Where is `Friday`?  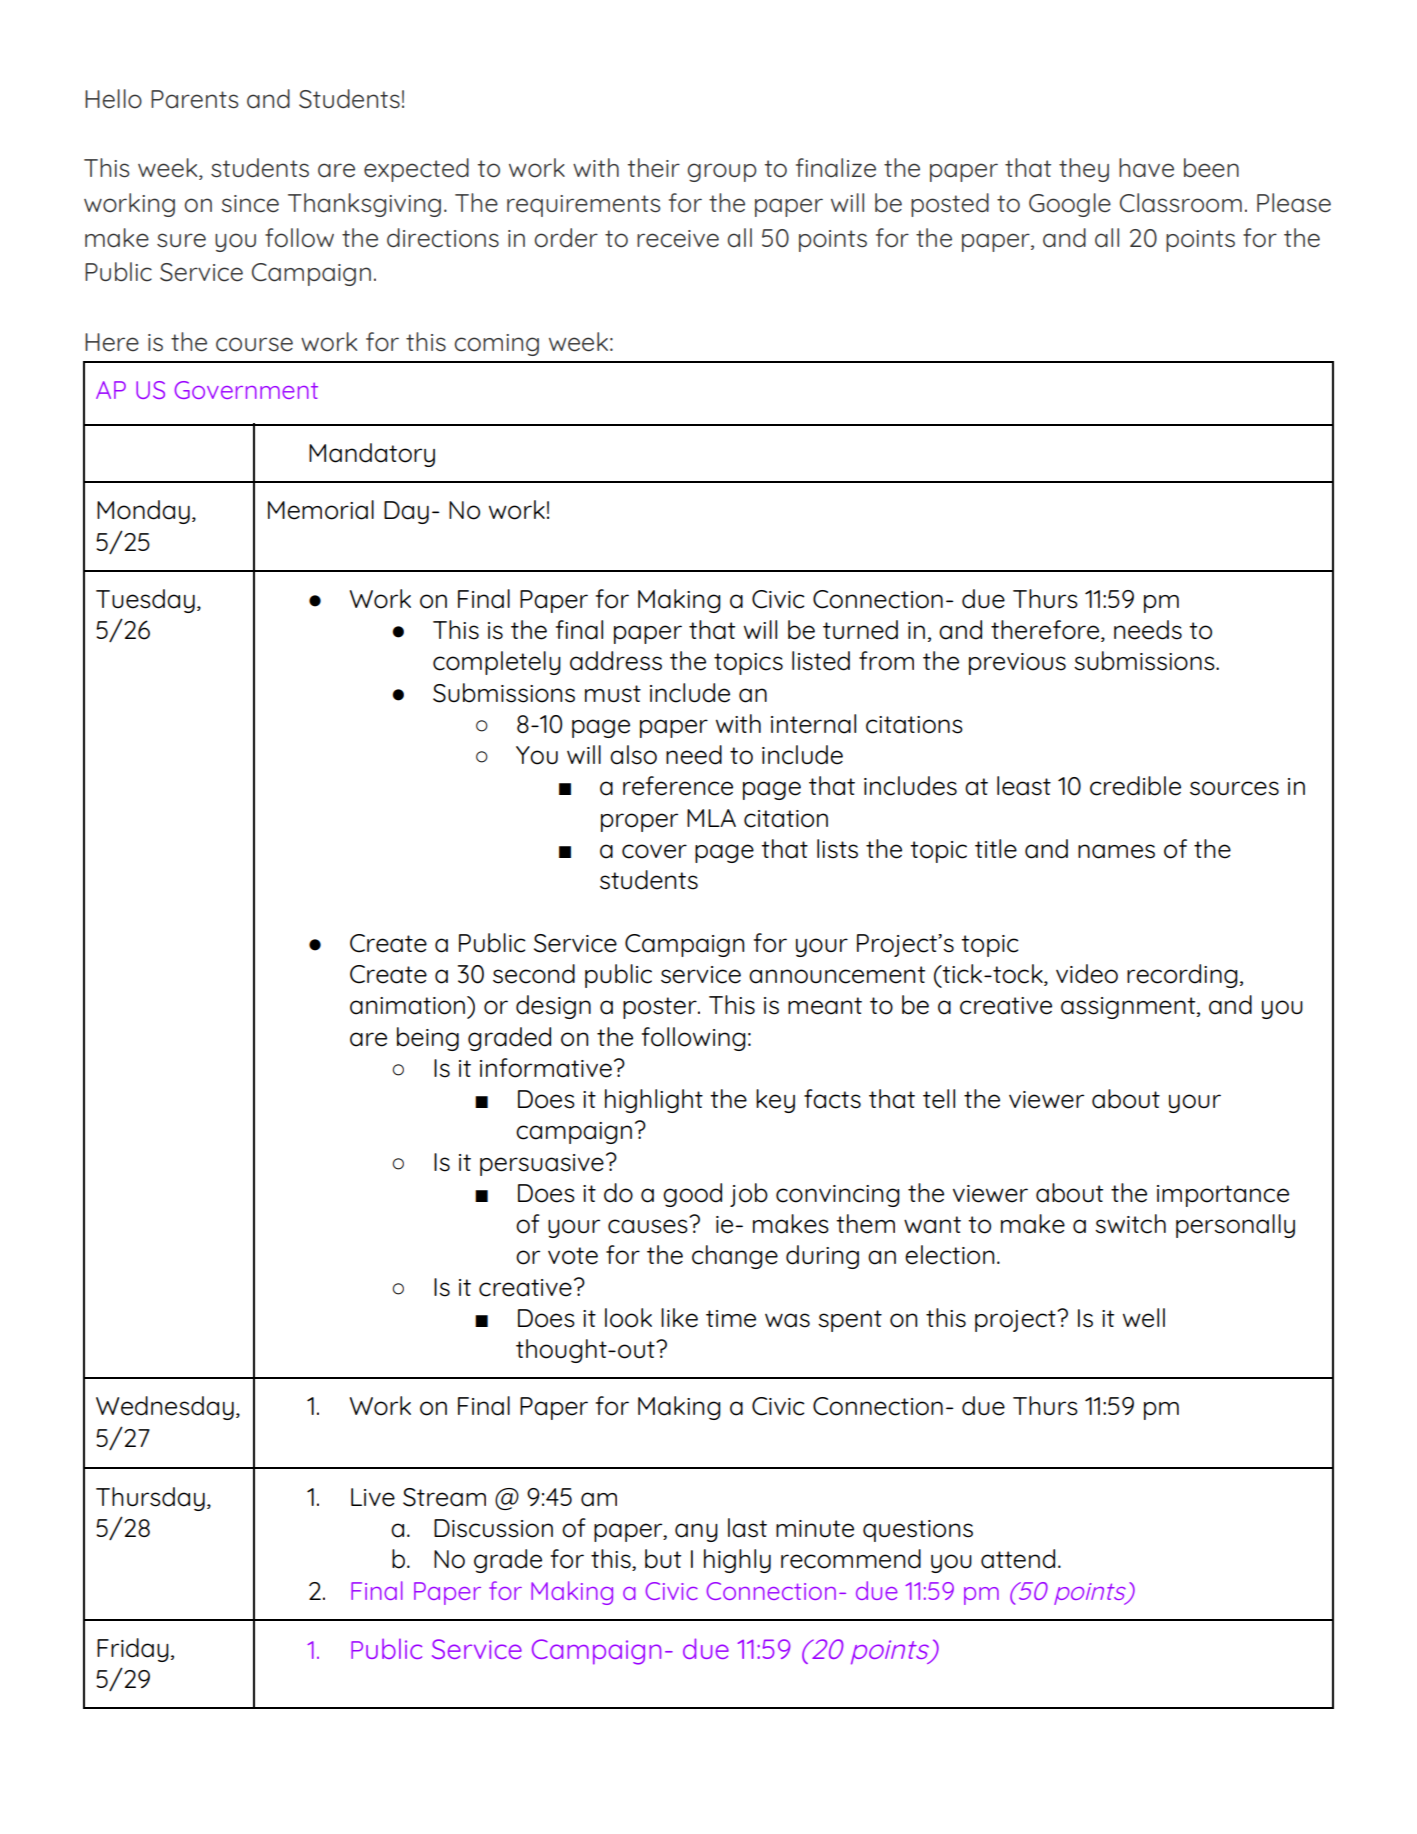 Friday is located at coordinates (133, 1650).
